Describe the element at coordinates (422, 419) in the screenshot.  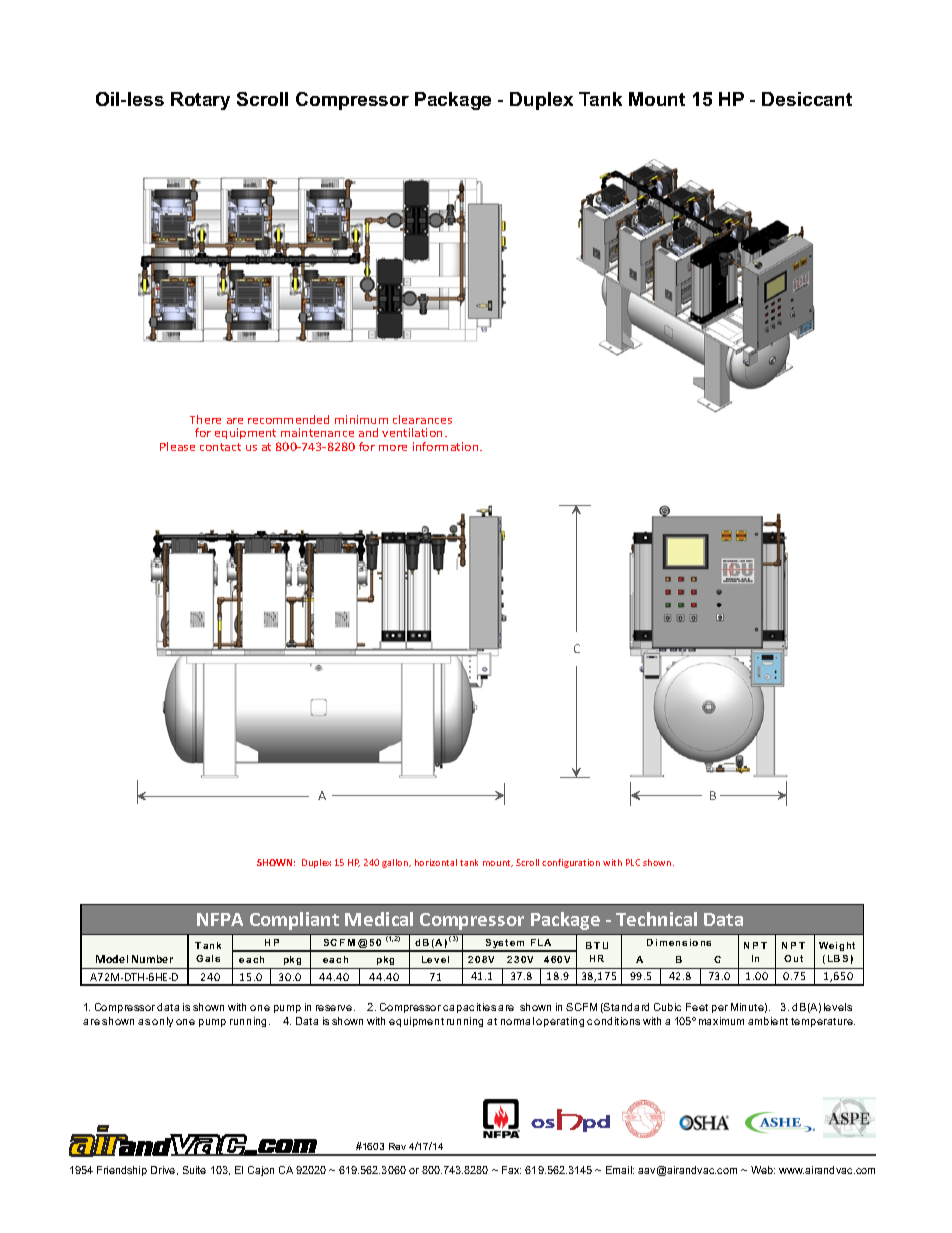
I see `clearances` at that location.
